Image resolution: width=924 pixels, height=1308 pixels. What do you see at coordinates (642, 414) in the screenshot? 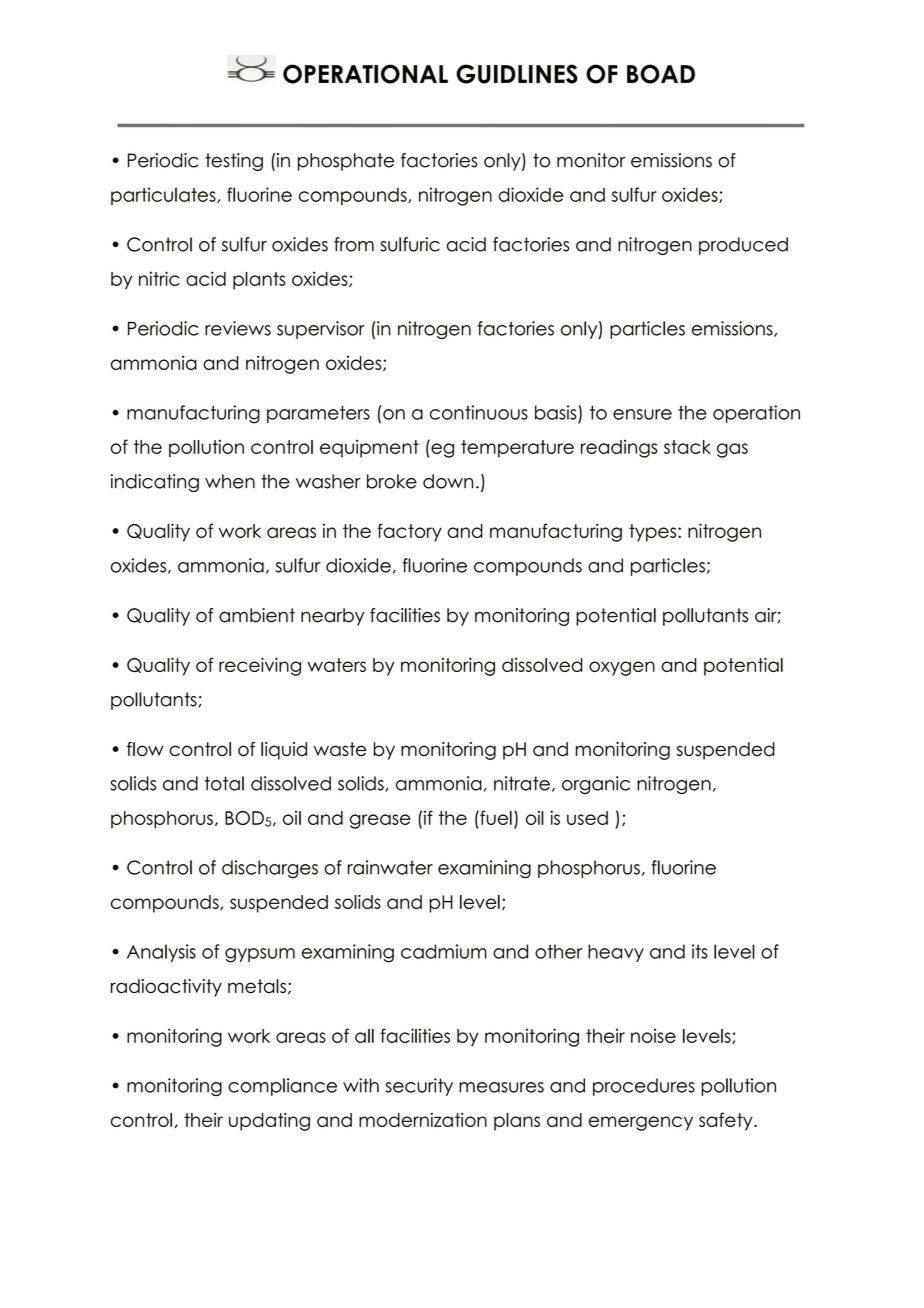
I see `ensure` at bounding box center [642, 414].
